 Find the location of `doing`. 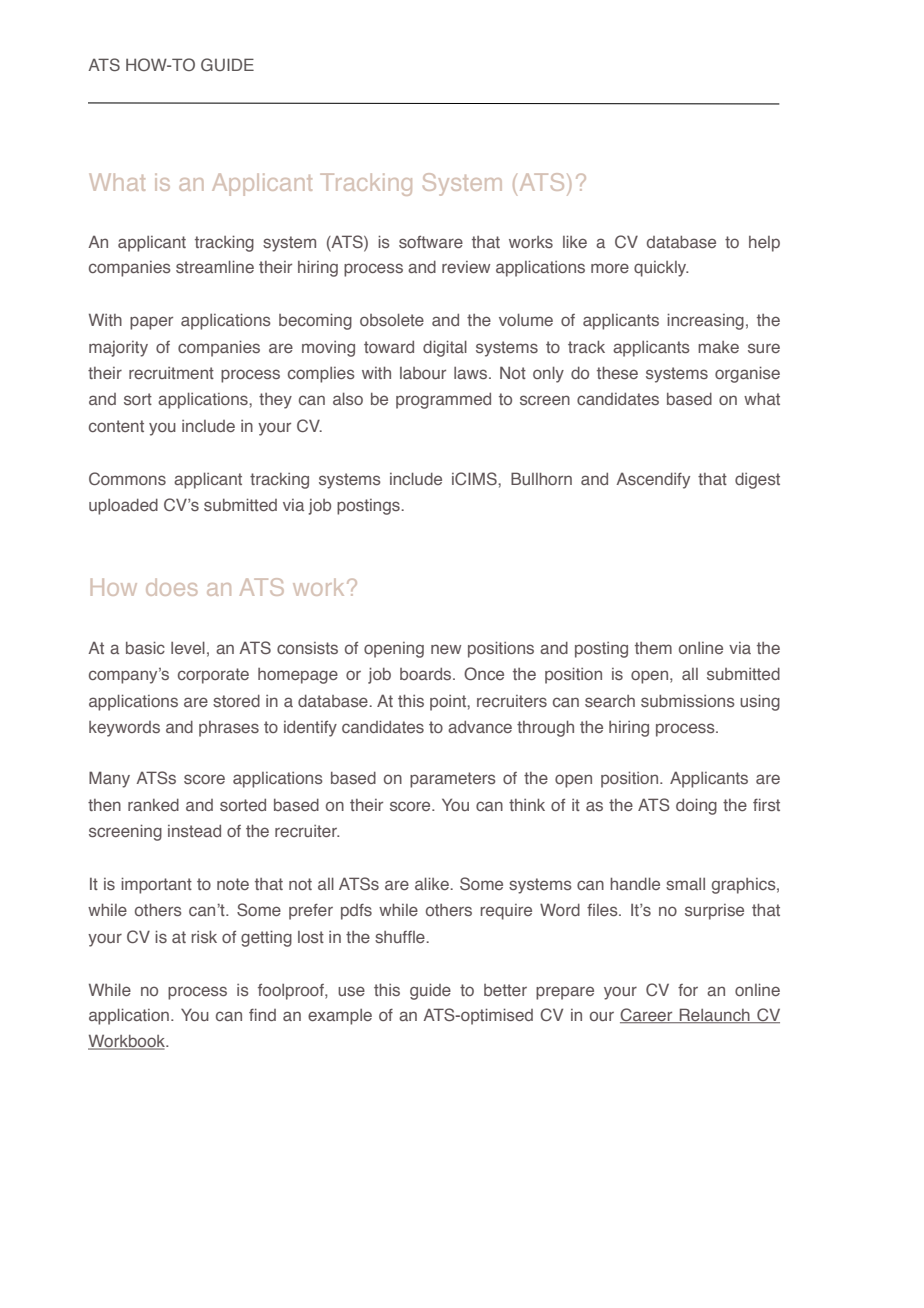

doing is located at coordinates (696, 806).
